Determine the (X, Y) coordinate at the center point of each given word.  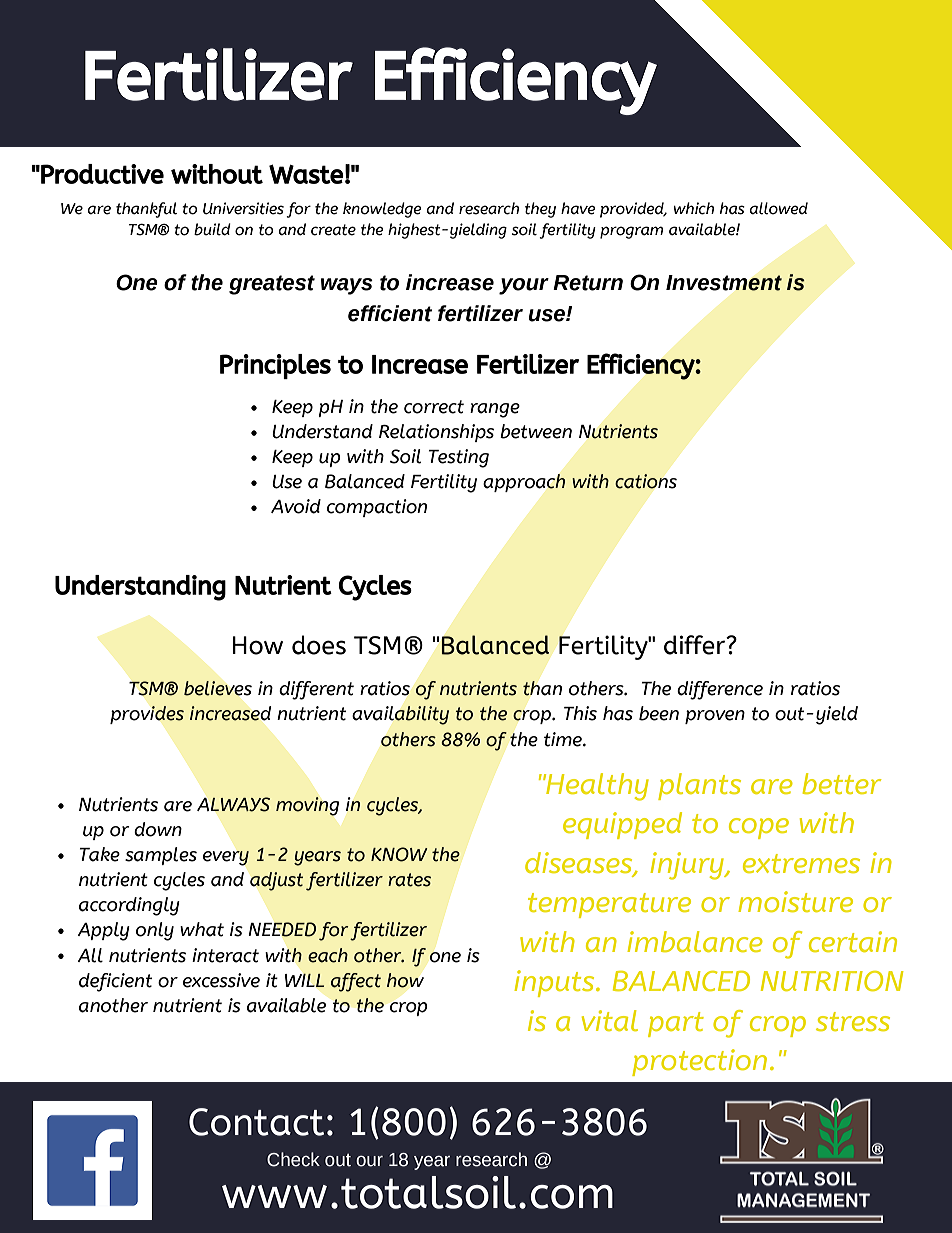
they (540, 210)
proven (715, 717)
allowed (778, 208)
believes (218, 688)
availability (400, 715)
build (212, 229)
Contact (256, 1122)
